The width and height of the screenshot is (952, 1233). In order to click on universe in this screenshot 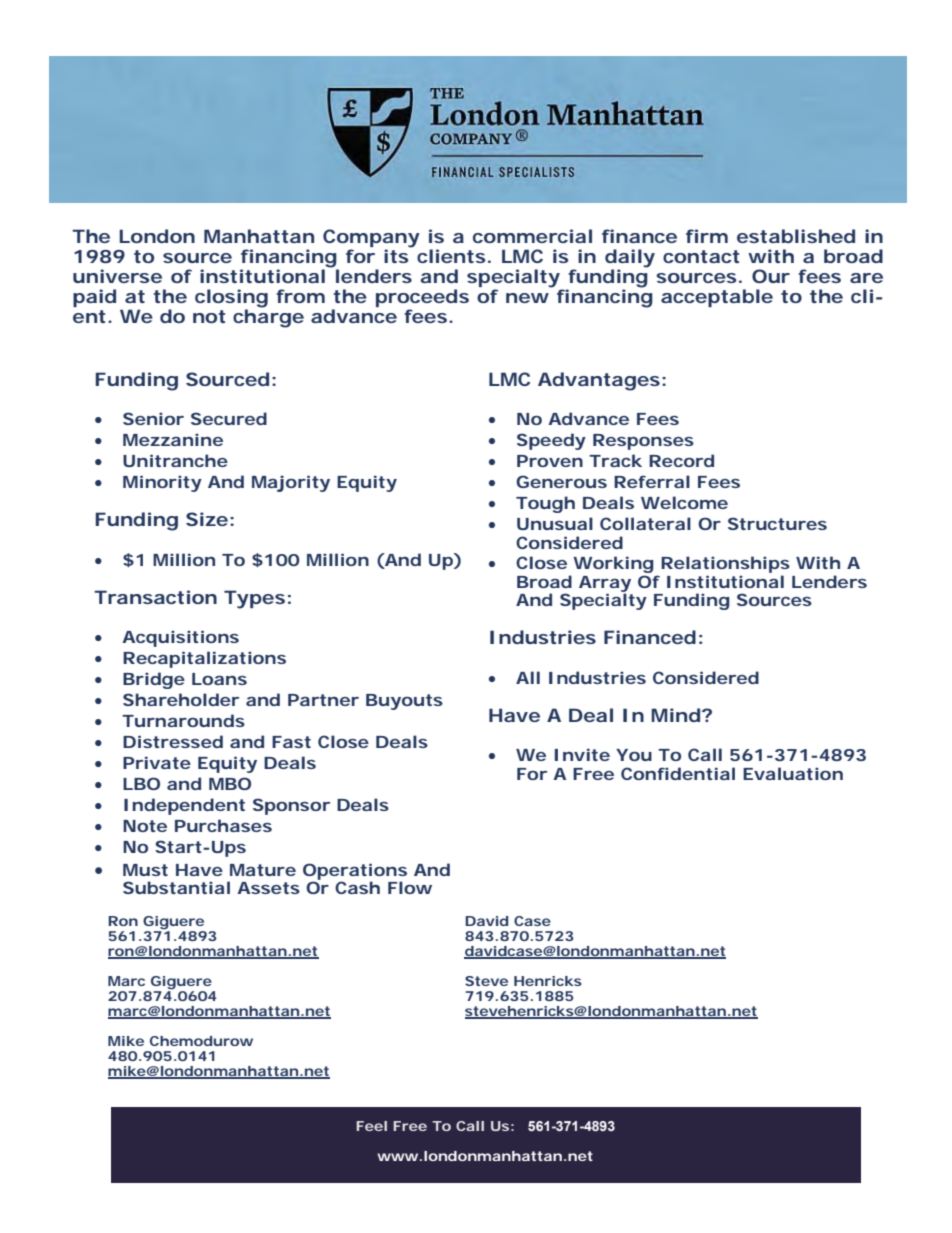, I will do `click(117, 276)`.
